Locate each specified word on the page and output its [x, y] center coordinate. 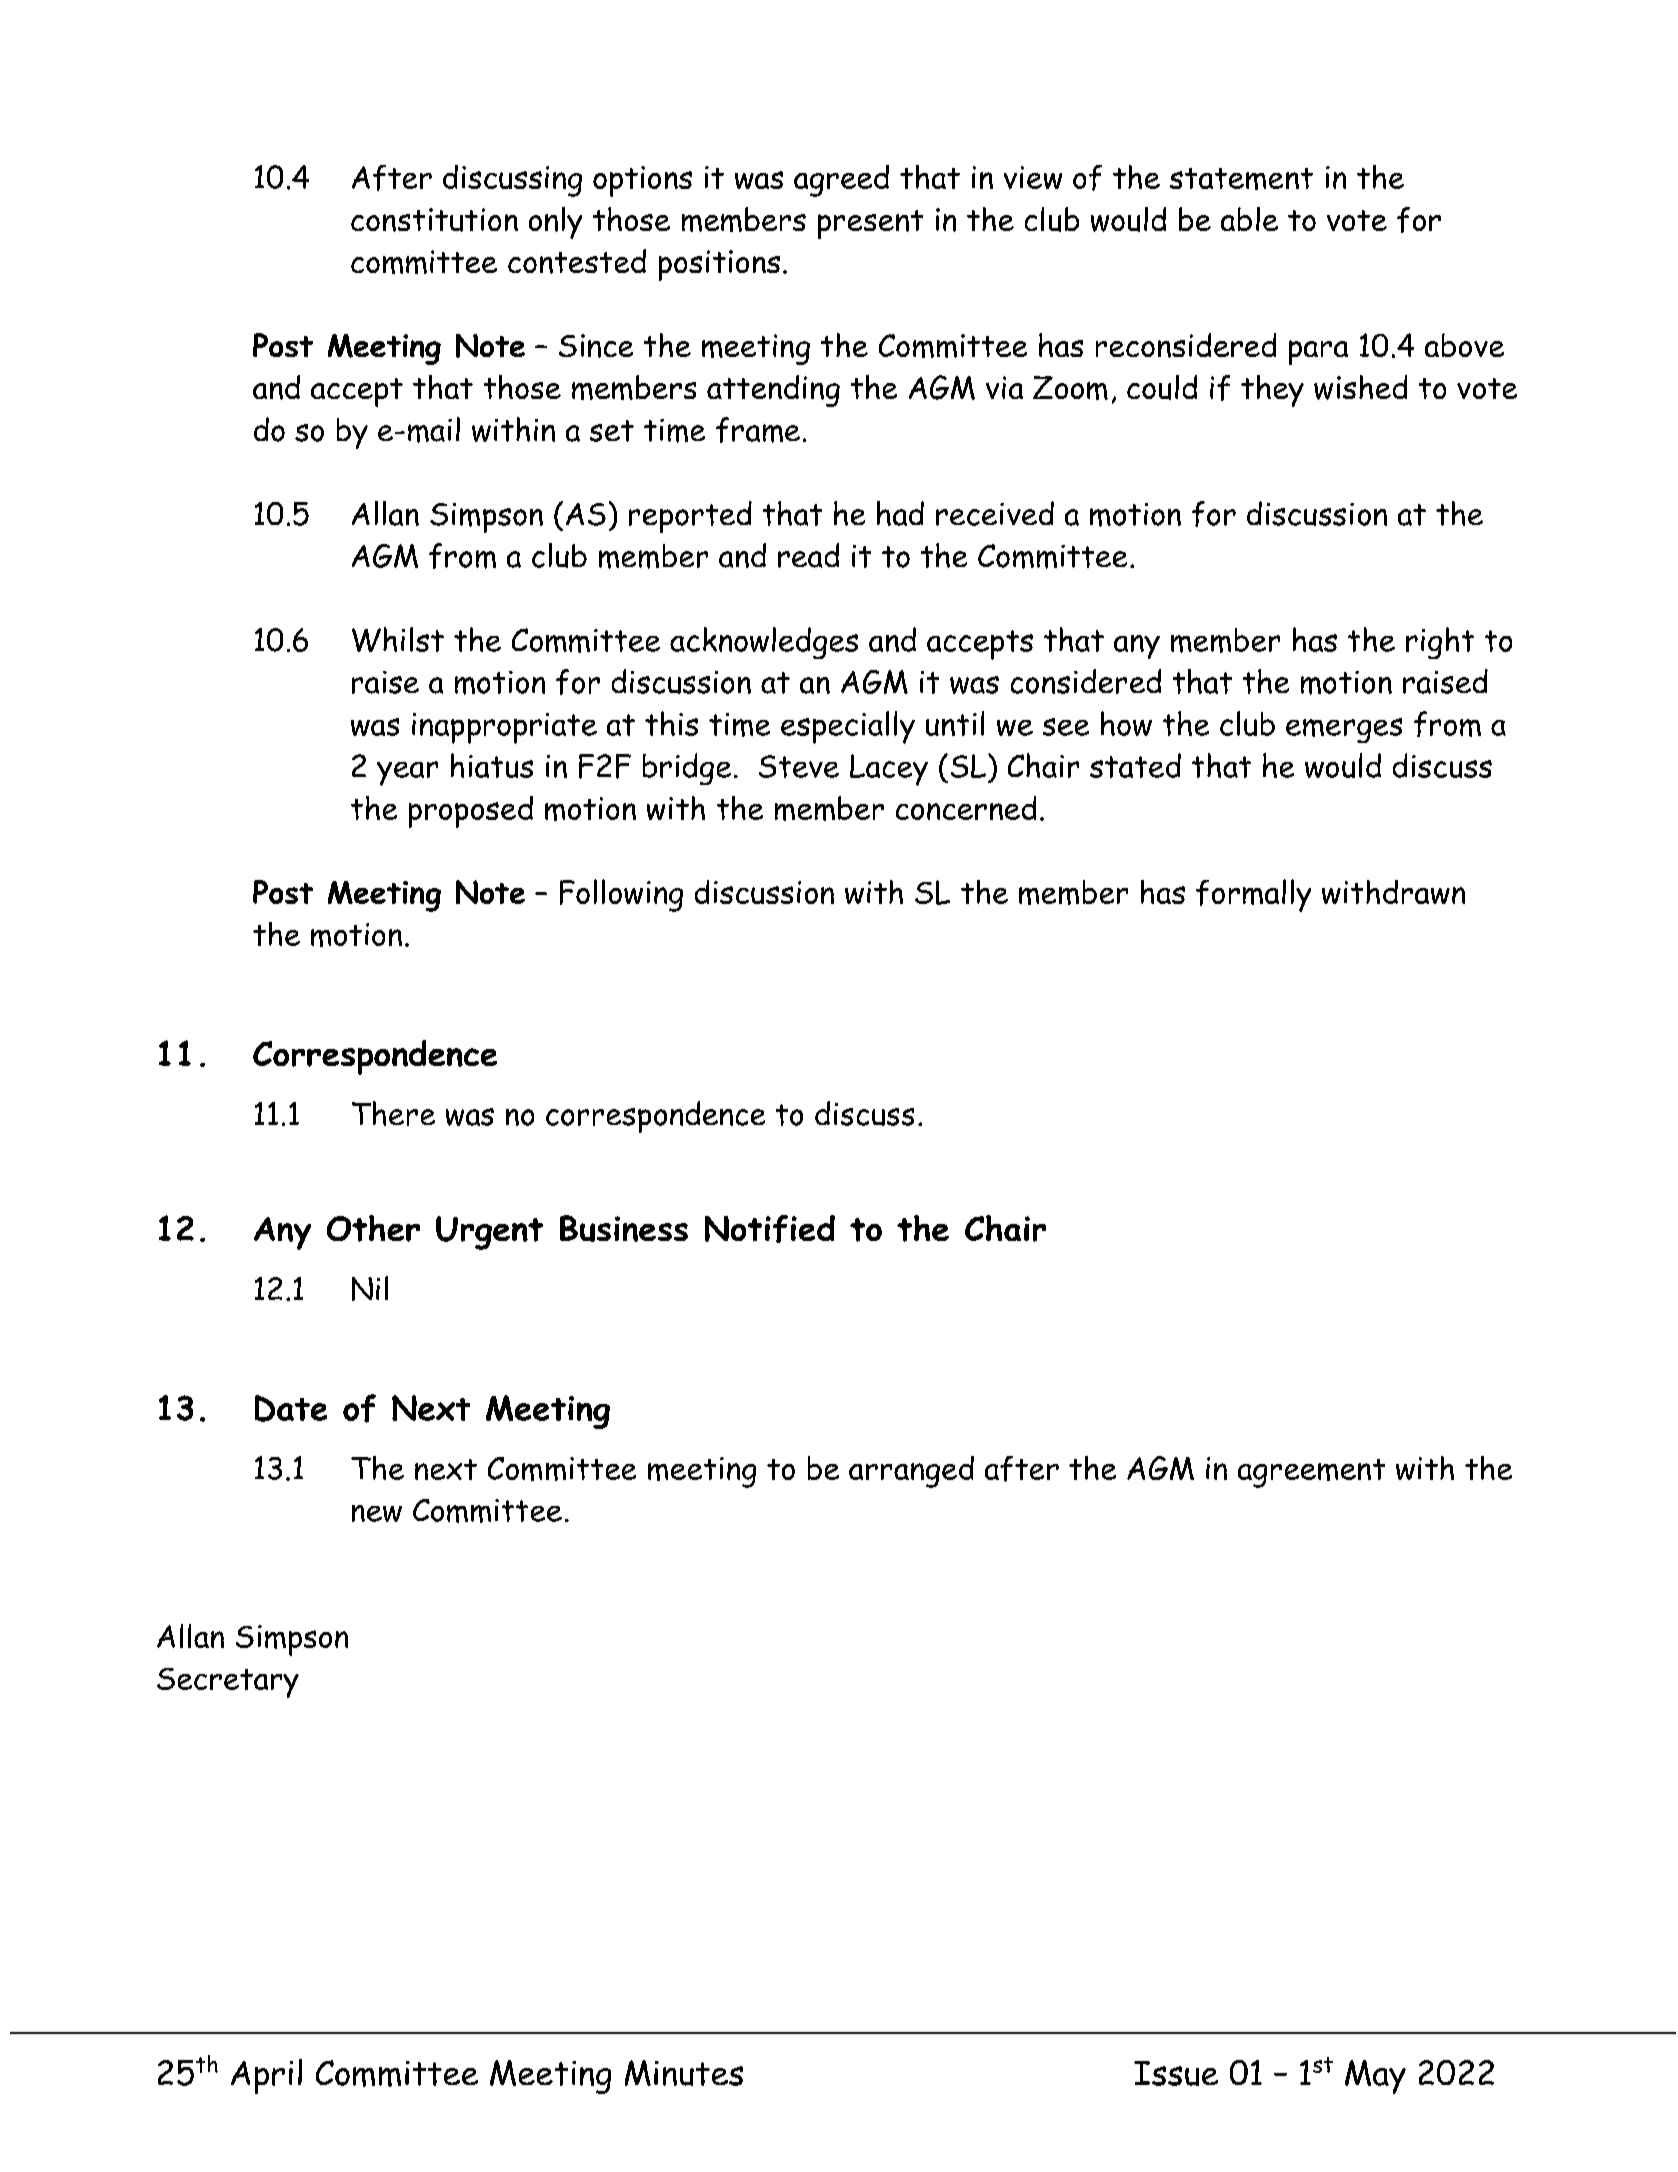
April [266, 2076]
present [870, 224]
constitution [434, 220]
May [1375, 2077]
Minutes [684, 2073]
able [1249, 219]
